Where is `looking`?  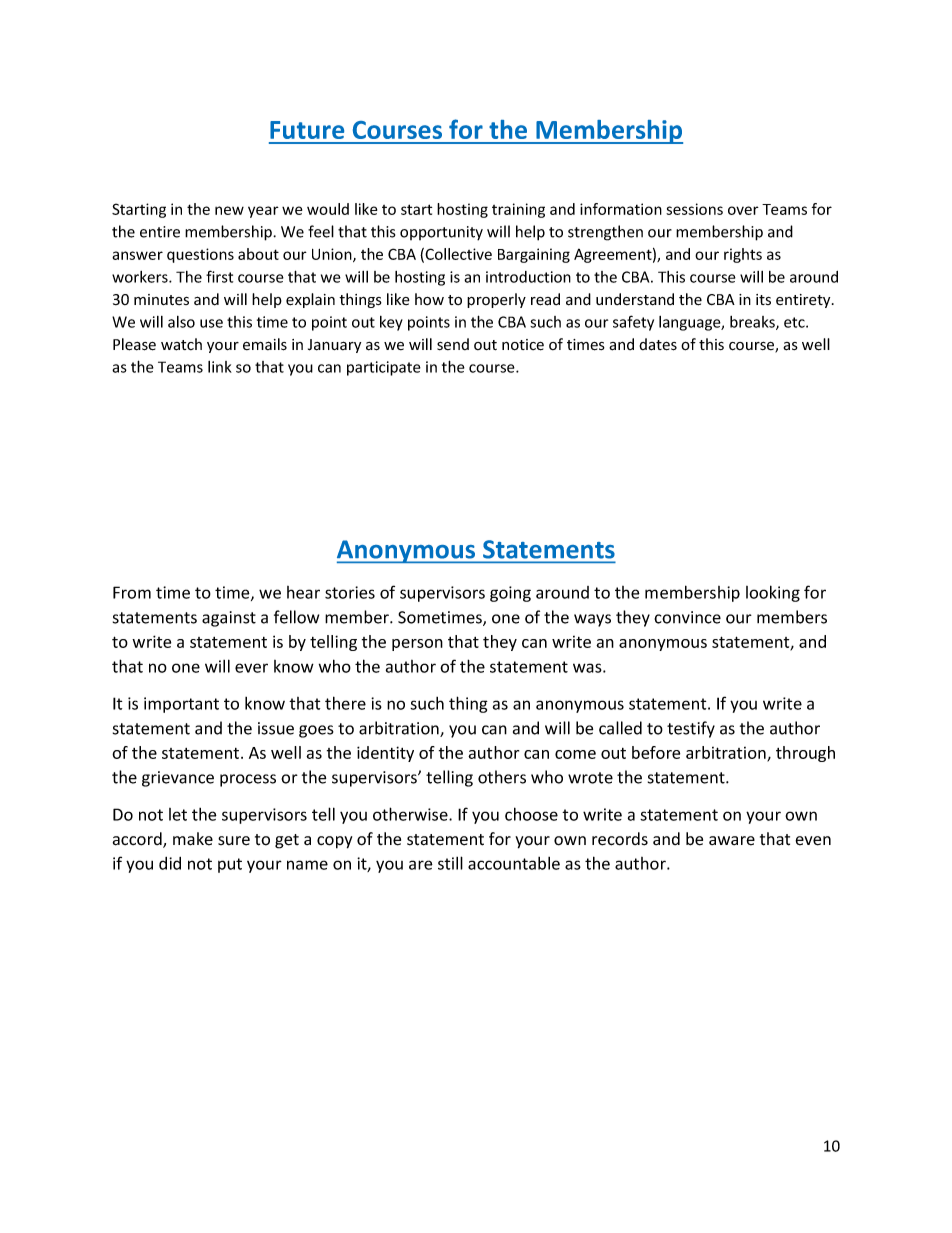
looking is located at coordinates (773, 593).
